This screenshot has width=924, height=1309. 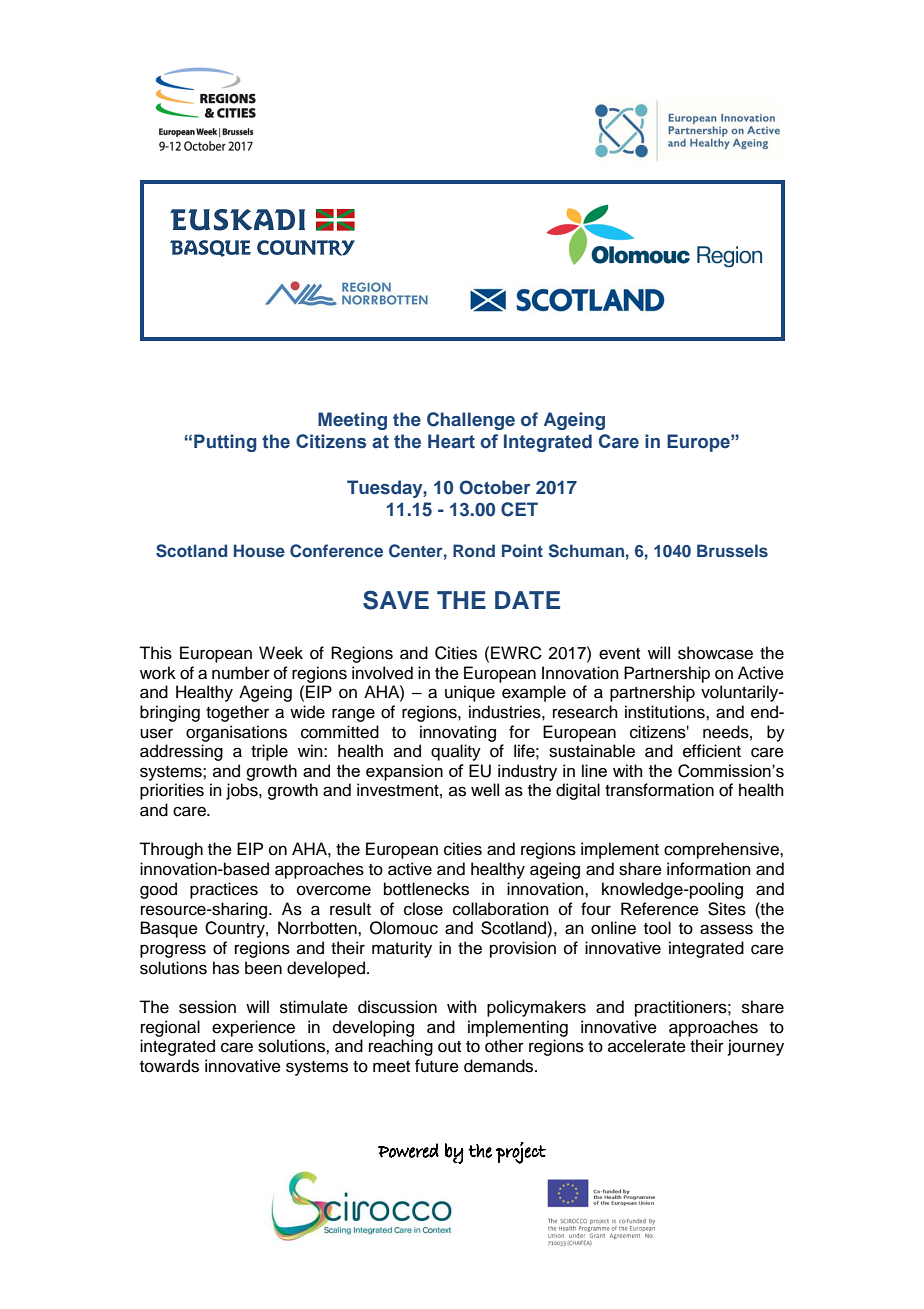 I want to click on number, so click(x=241, y=673).
